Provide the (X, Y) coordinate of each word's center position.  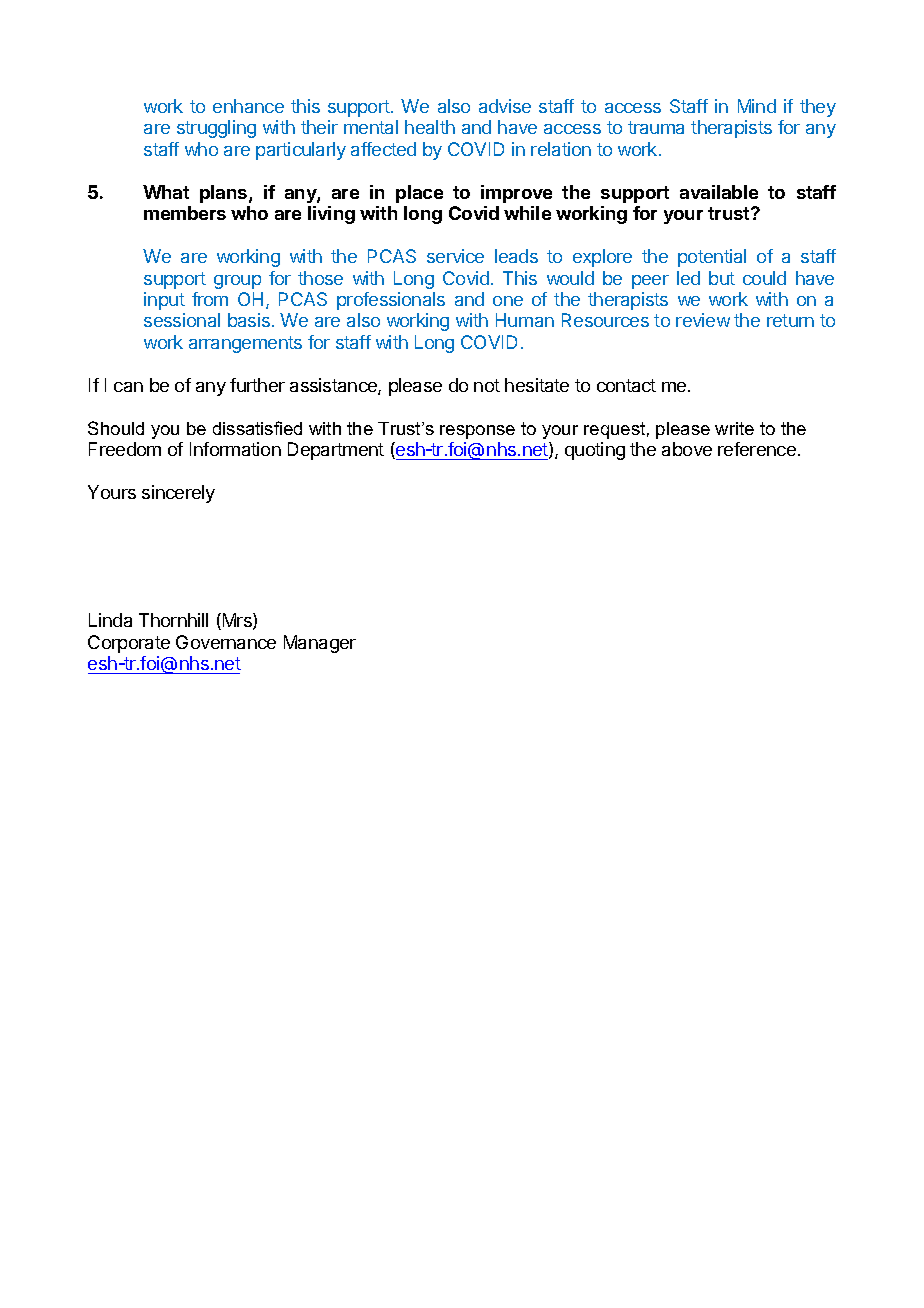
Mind (757, 106)
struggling (216, 129)
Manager (320, 644)
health (430, 127)
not (487, 385)
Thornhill (173, 620)
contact (626, 385)
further (257, 385)
